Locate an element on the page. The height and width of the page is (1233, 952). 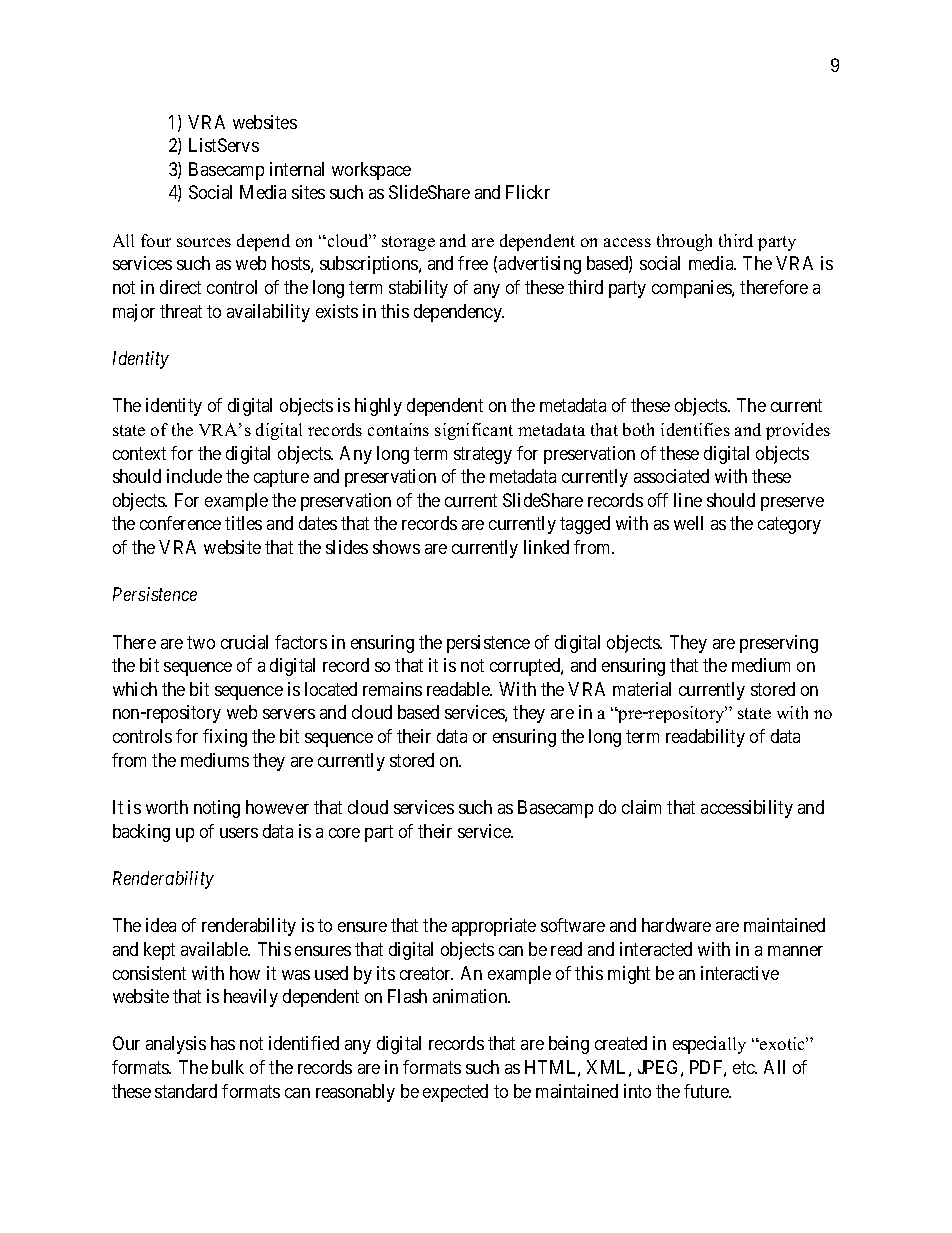
Flickr is located at coordinates (528, 192).
